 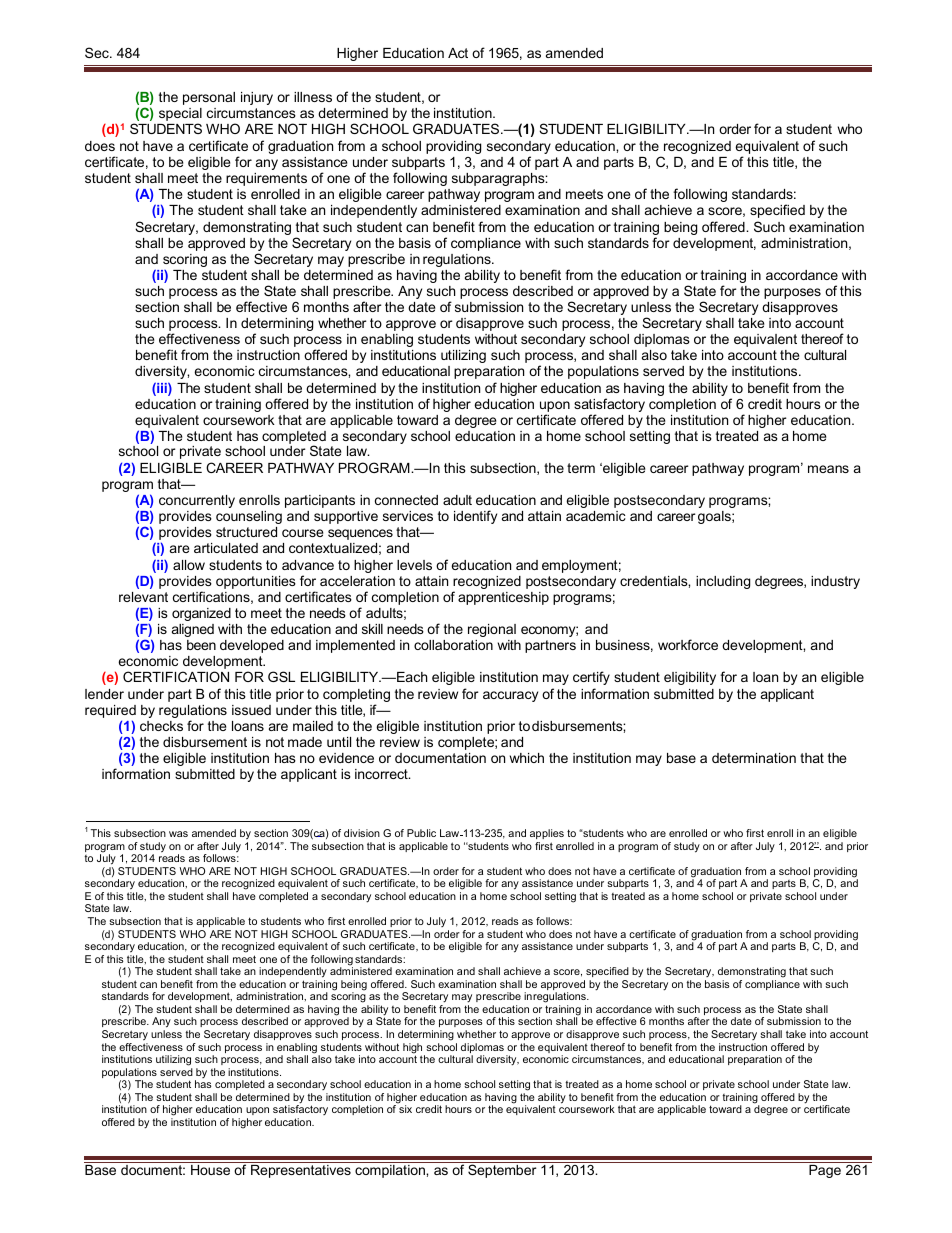 I want to click on illness, so click(x=313, y=97).
